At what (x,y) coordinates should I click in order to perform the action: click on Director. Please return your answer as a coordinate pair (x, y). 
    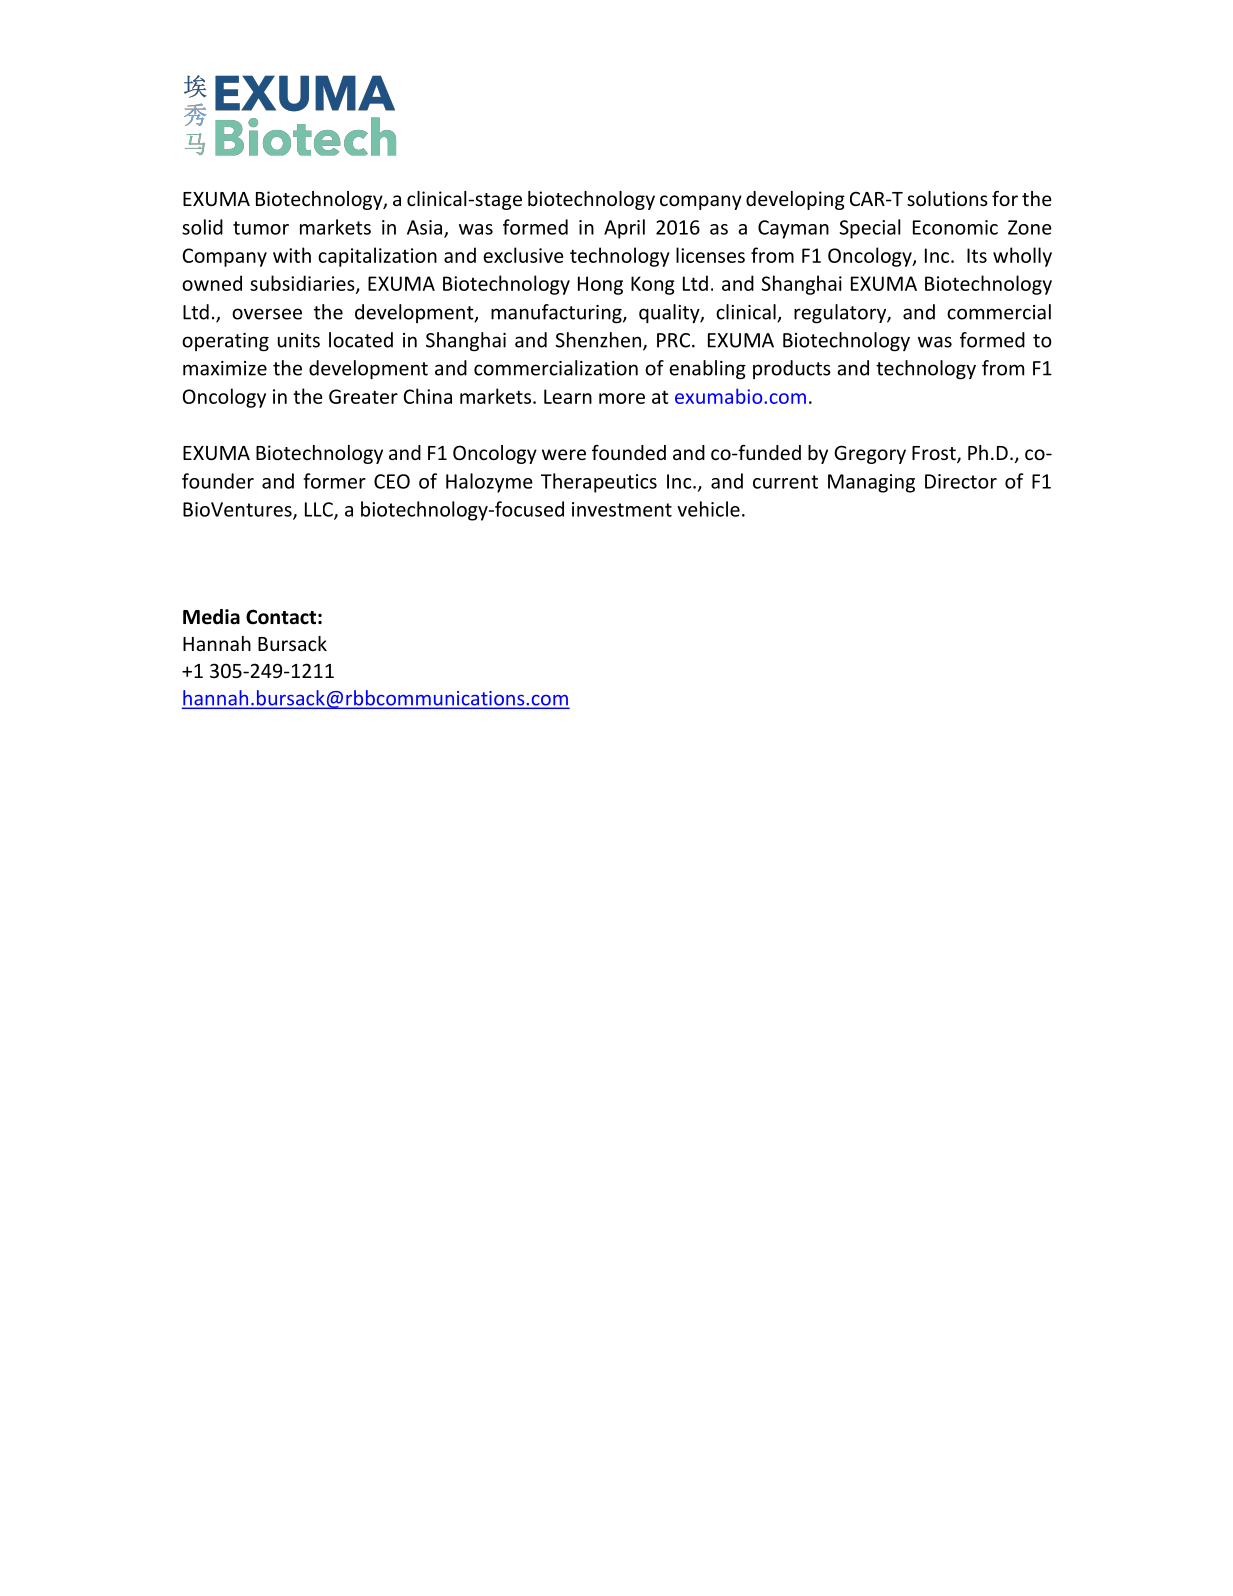
    Looking at the image, I should click on (961, 481).
